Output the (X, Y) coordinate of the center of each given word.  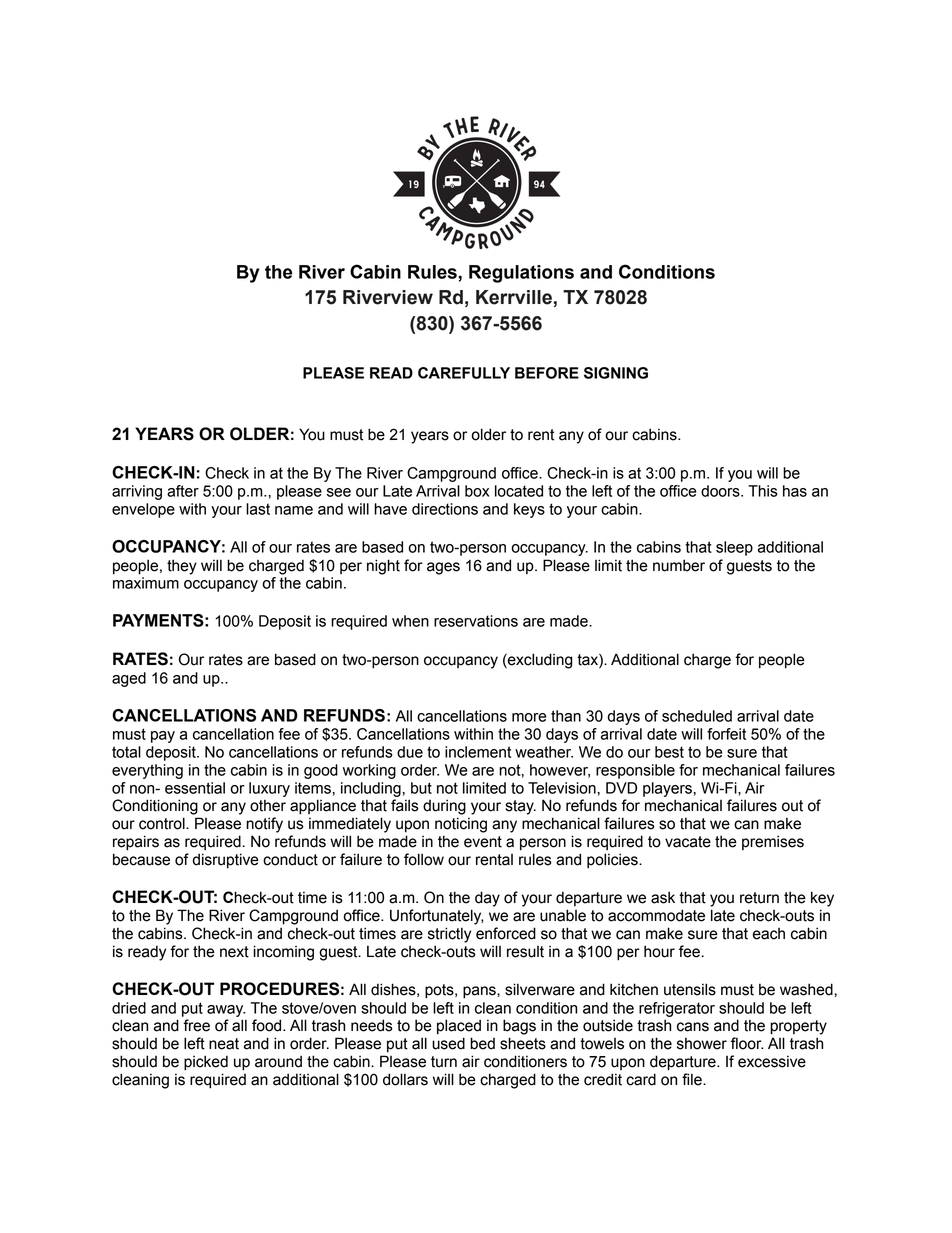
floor (747, 1043)
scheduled (697, 716)
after (183, 491)
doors (721, 491)
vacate (688, 842)
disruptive (226, 861)
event (483, 842)
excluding (539, 661)
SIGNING (616, 373)
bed (482, 1043)
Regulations (521, 274)
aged (129, 679)
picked (206, 1063)
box (477, 491)
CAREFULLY (464, 373)
